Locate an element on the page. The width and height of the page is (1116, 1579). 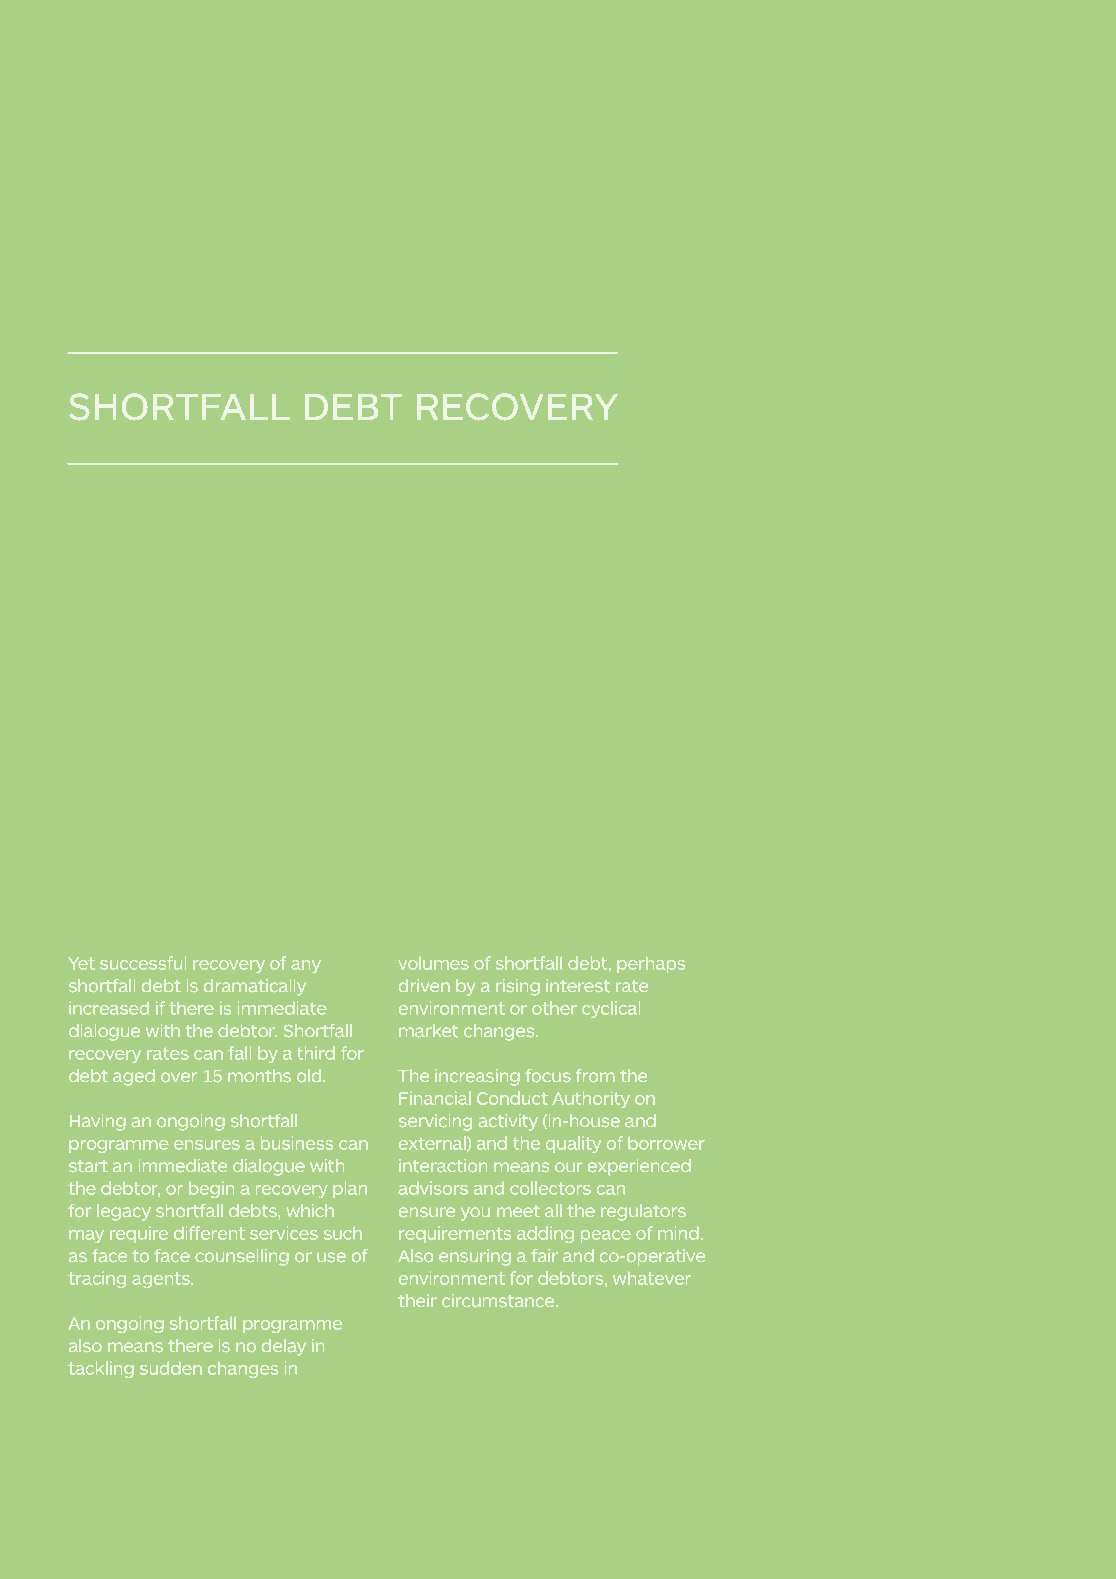
loans is located at coordinates (527, 847).
